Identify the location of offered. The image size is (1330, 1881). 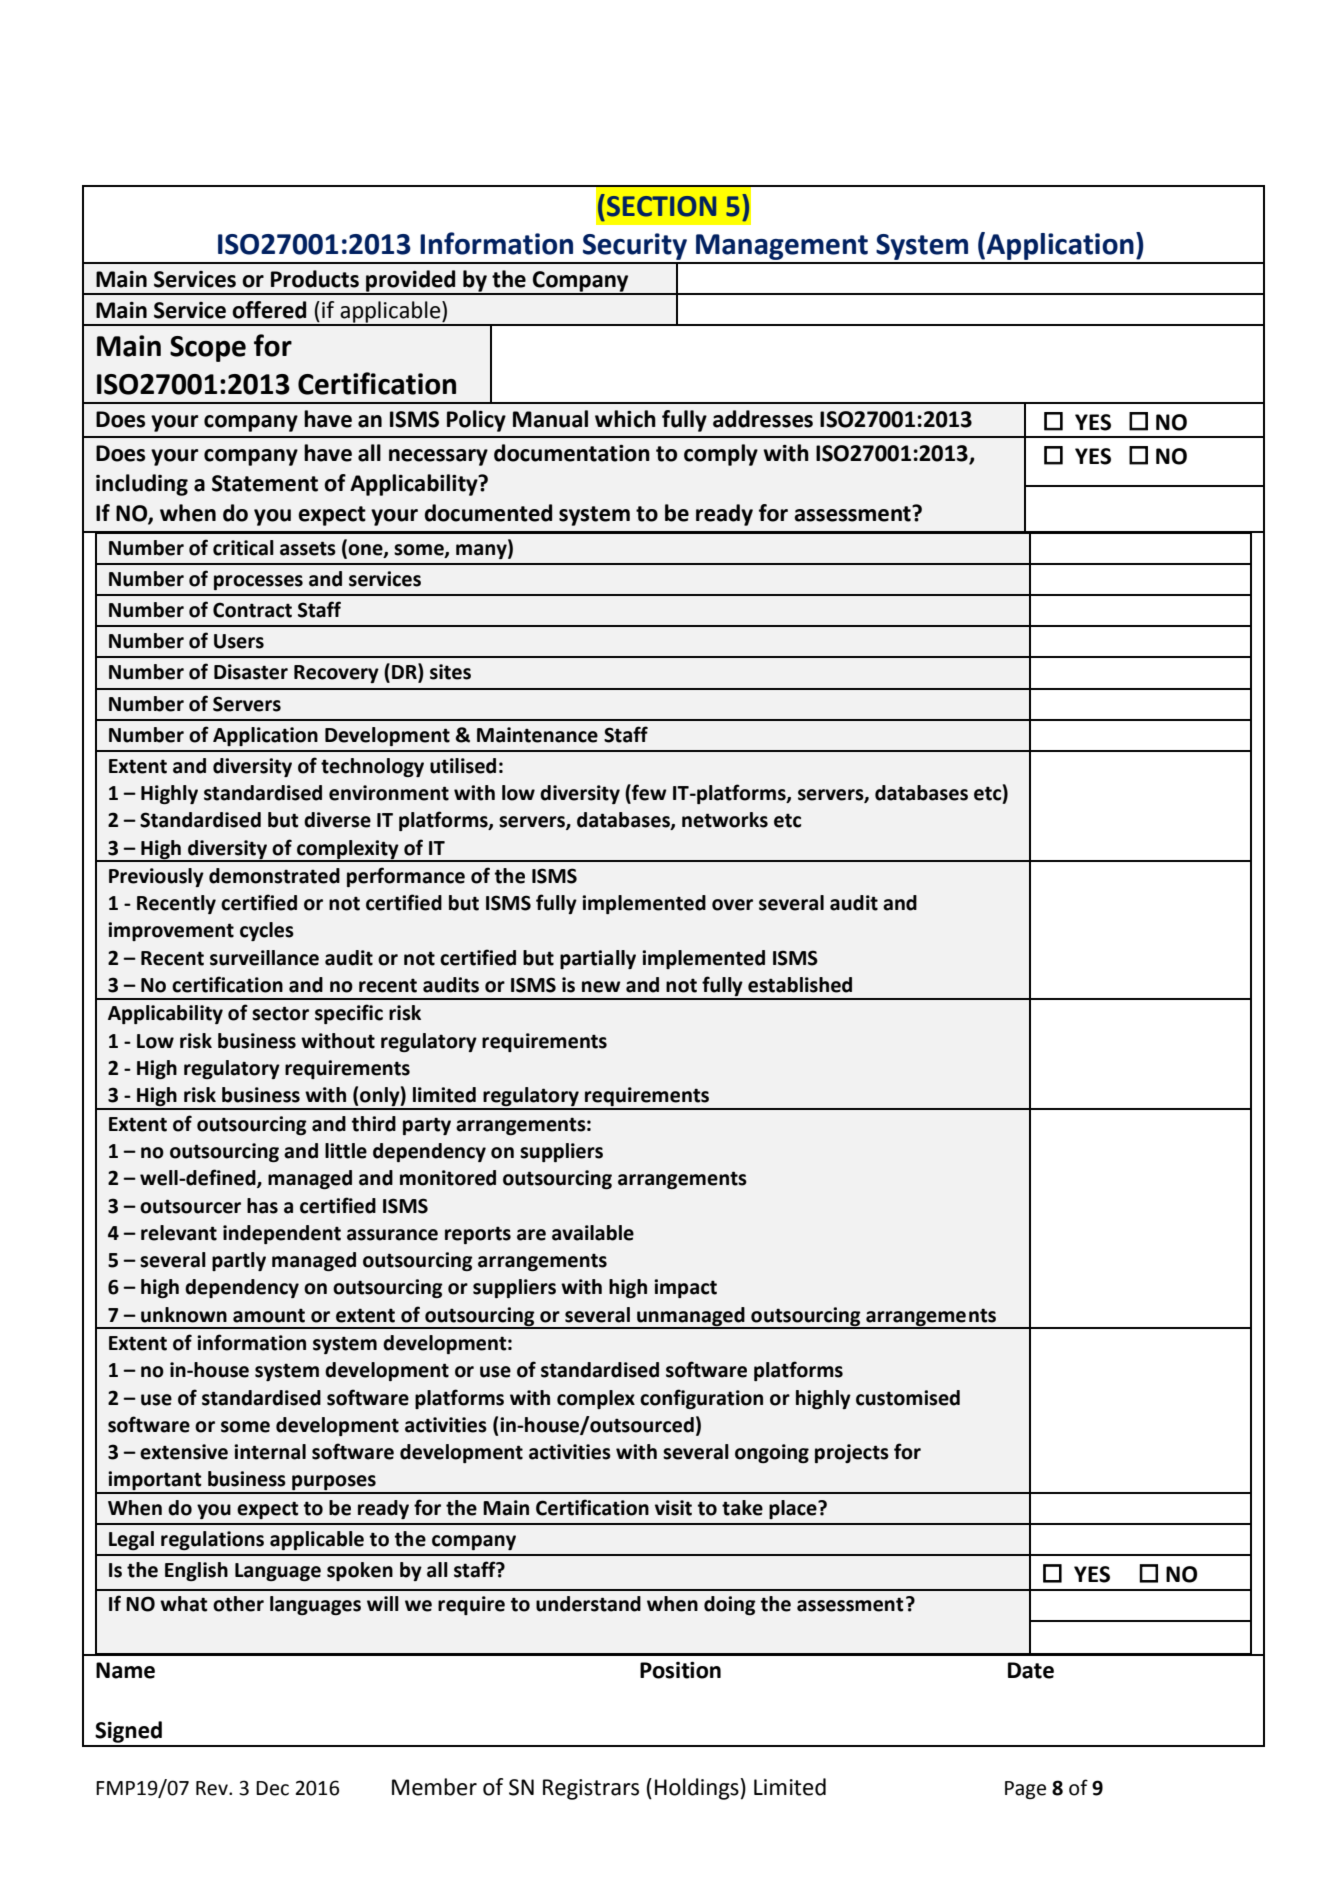
(269, 310).
